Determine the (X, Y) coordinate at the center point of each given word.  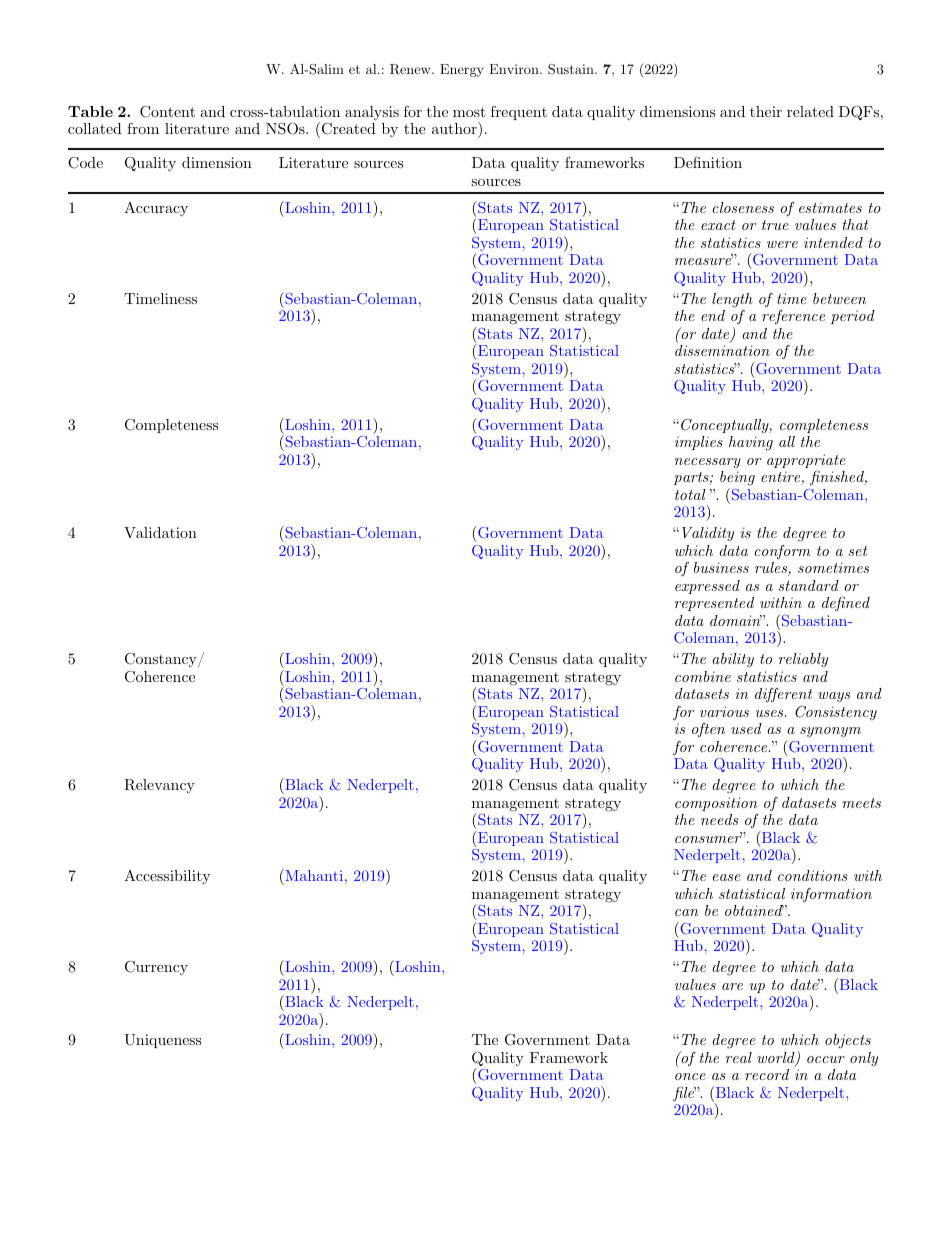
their (766, 111)
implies (699, 443)
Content (167, 112)
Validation (160, 532)
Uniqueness (162, 1041)
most (469, 112)
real (739, 1057)
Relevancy (159, 786)
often (708, 730)
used (746, 728)
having (751, 443)
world (777, 1059)
